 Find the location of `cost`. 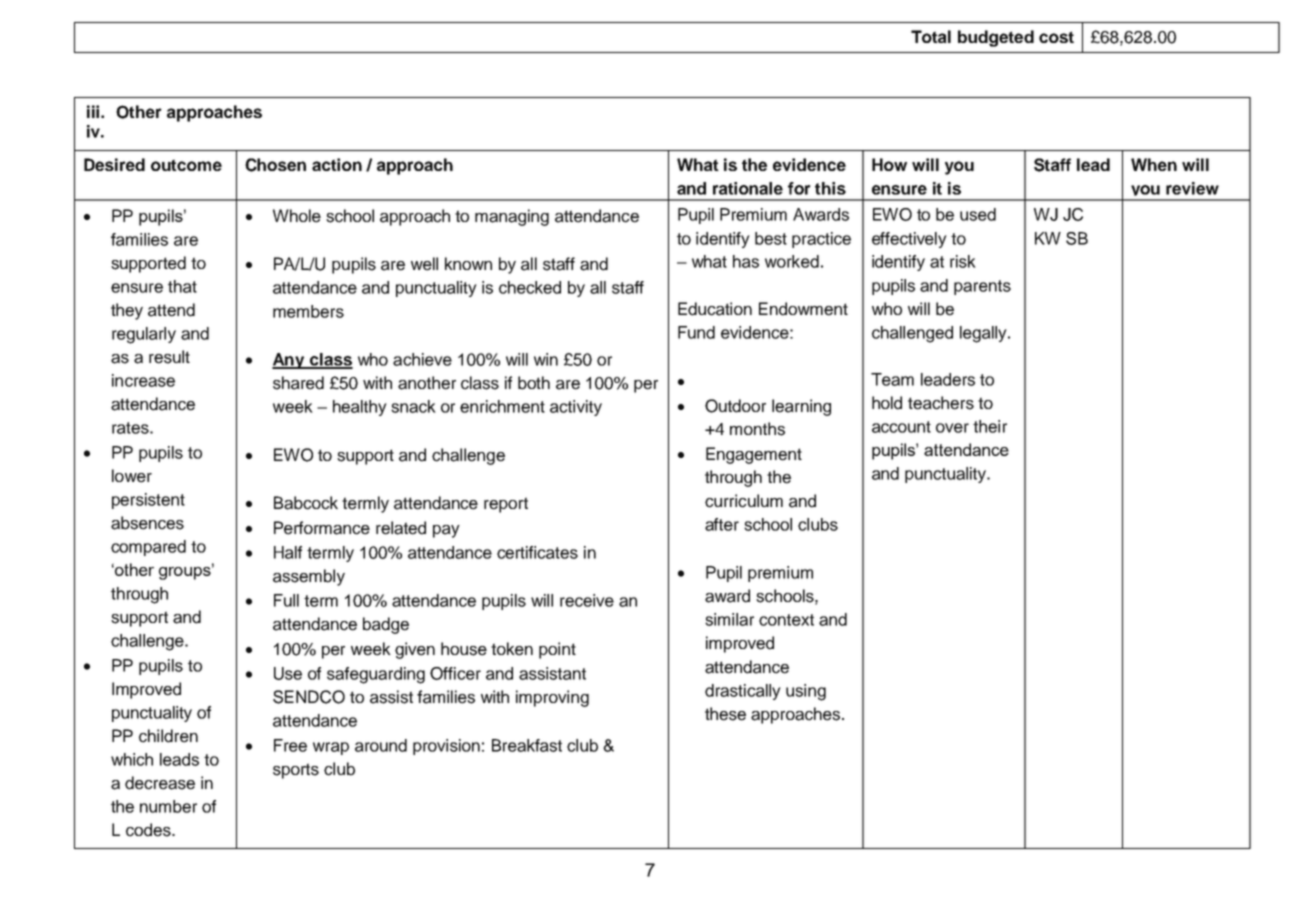

cost is located at coordinates (1056, 37).
